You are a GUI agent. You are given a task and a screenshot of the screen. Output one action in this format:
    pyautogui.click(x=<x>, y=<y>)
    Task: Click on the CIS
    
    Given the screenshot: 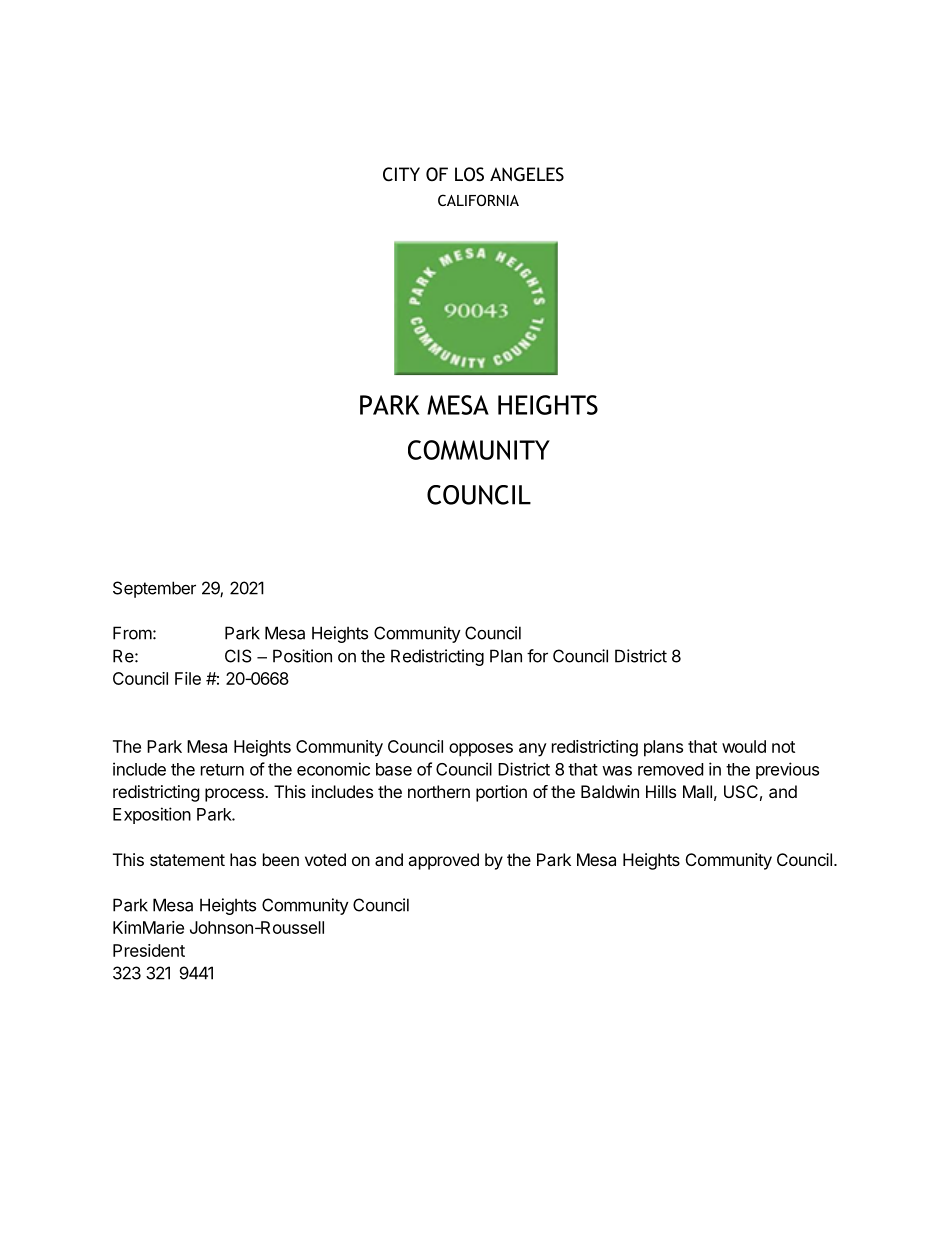 What is the action you would take?
    pyautogui.click(x=238, y=656)
